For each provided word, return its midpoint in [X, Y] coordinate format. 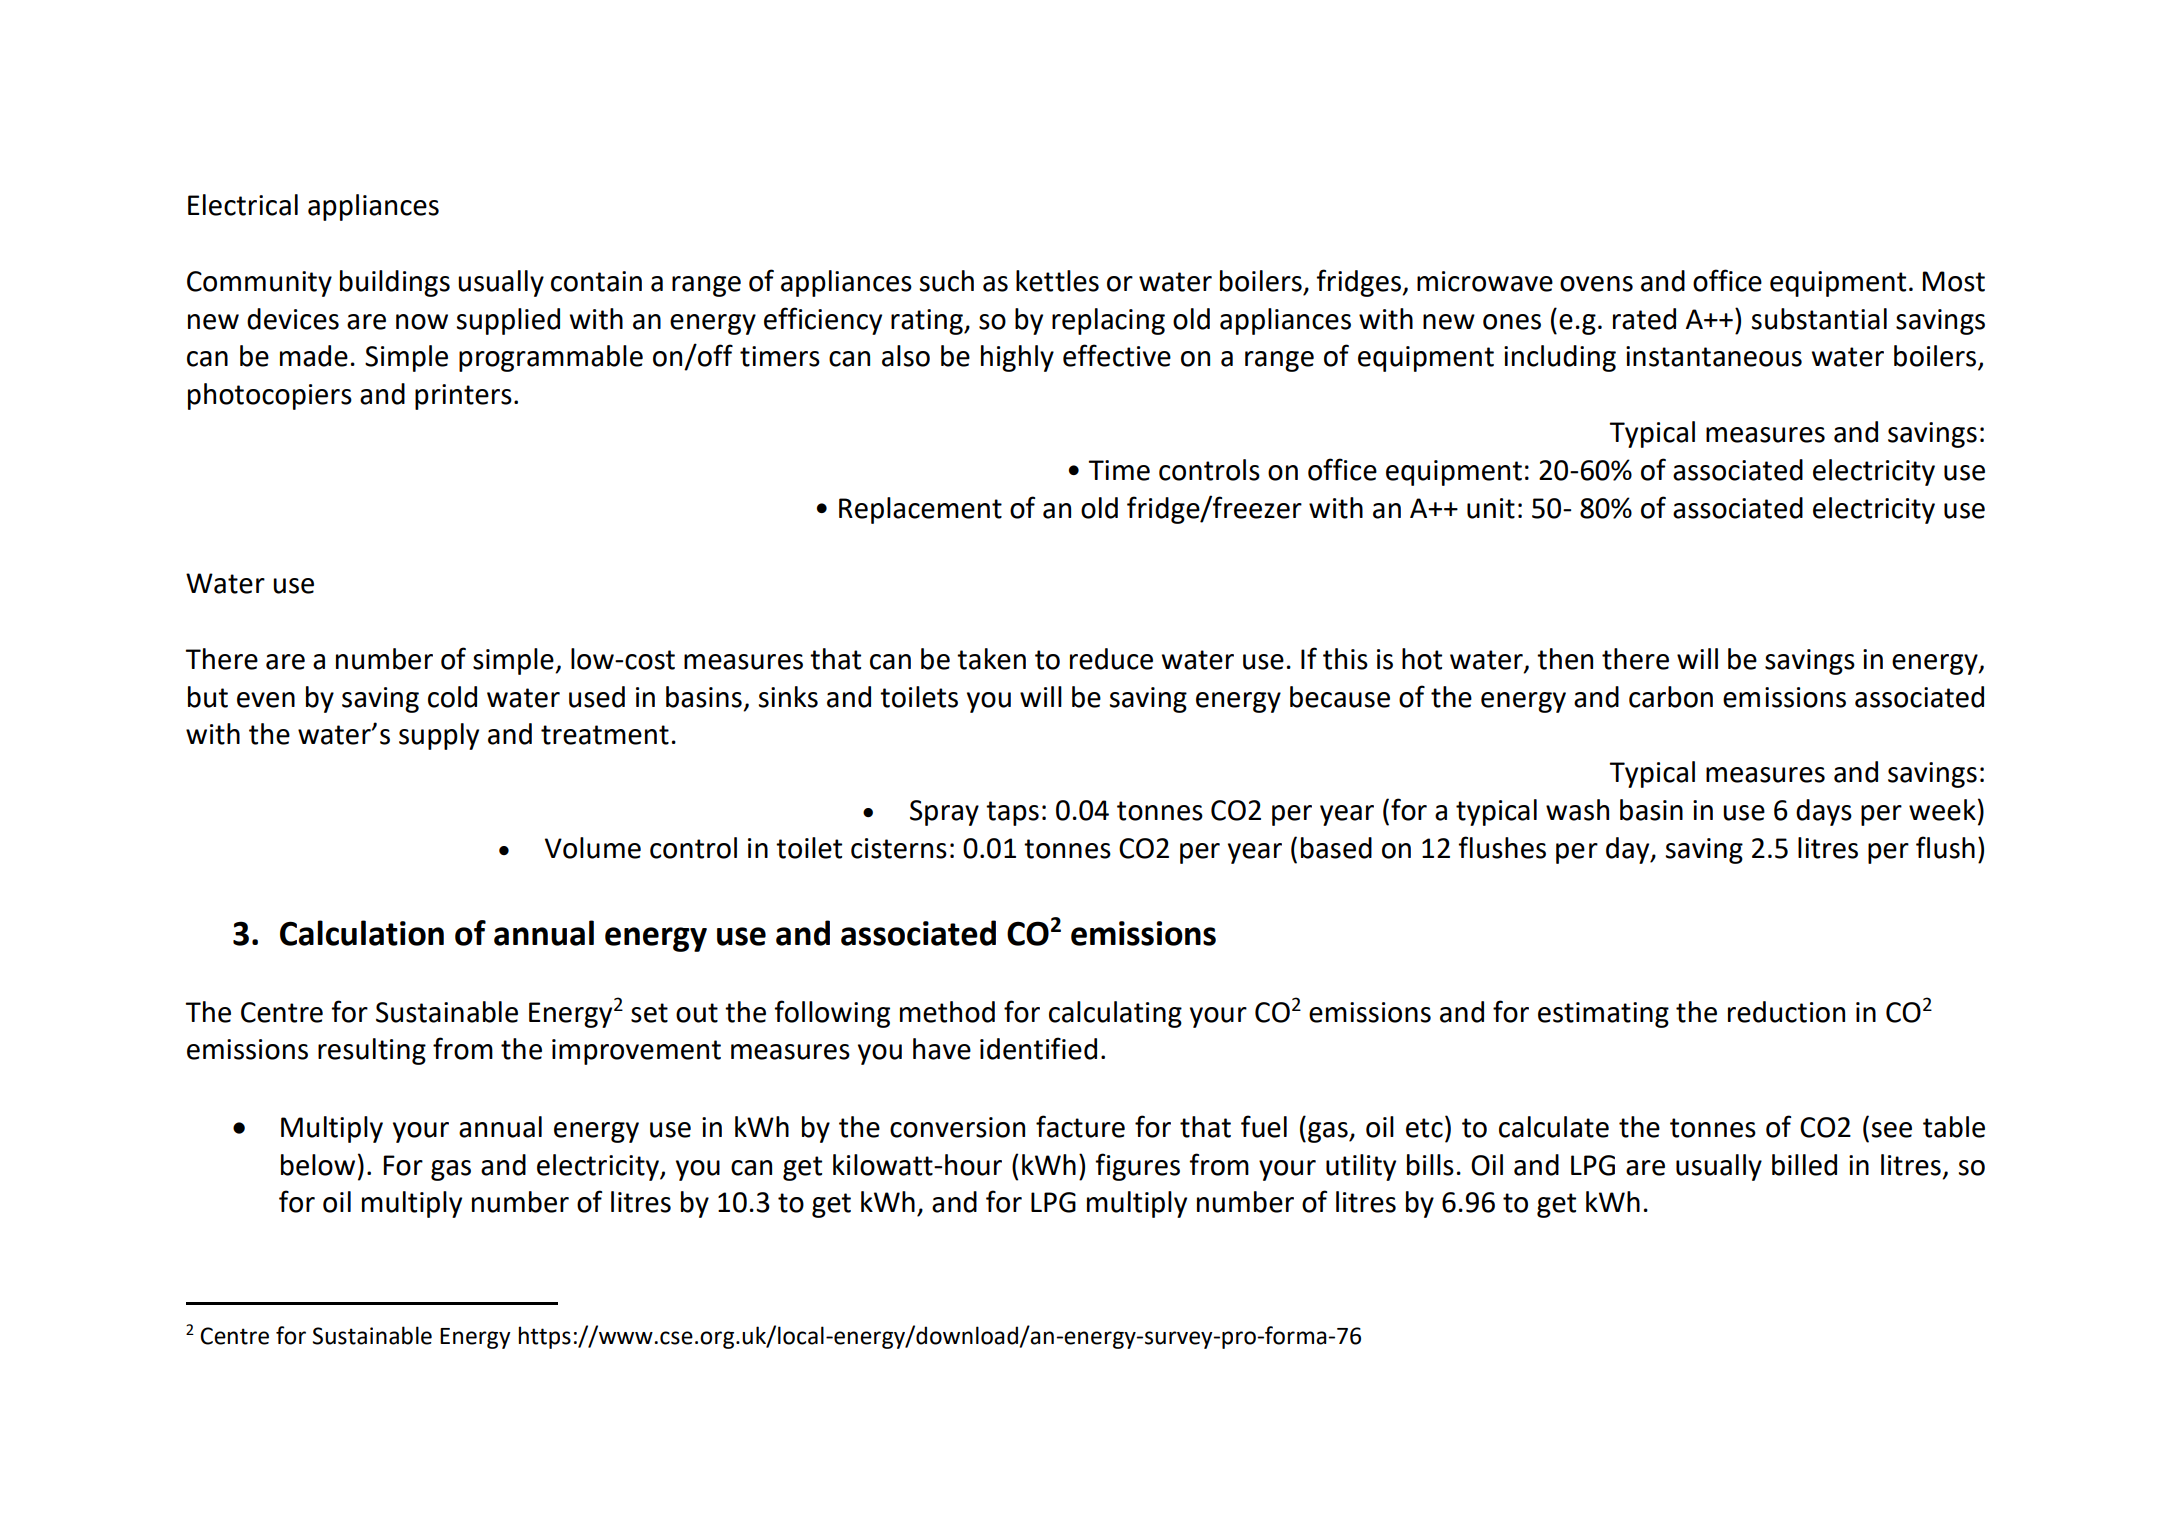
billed [1804, 1165]
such [947, 281]
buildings [395, 283]
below [318, 1165]
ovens [1596, 284]
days [1824, 812]
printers [463, 397]
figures [1137, 1167]
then [1565, 659]
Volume [593, 848]
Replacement [920, 510]
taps [1012, 813]
